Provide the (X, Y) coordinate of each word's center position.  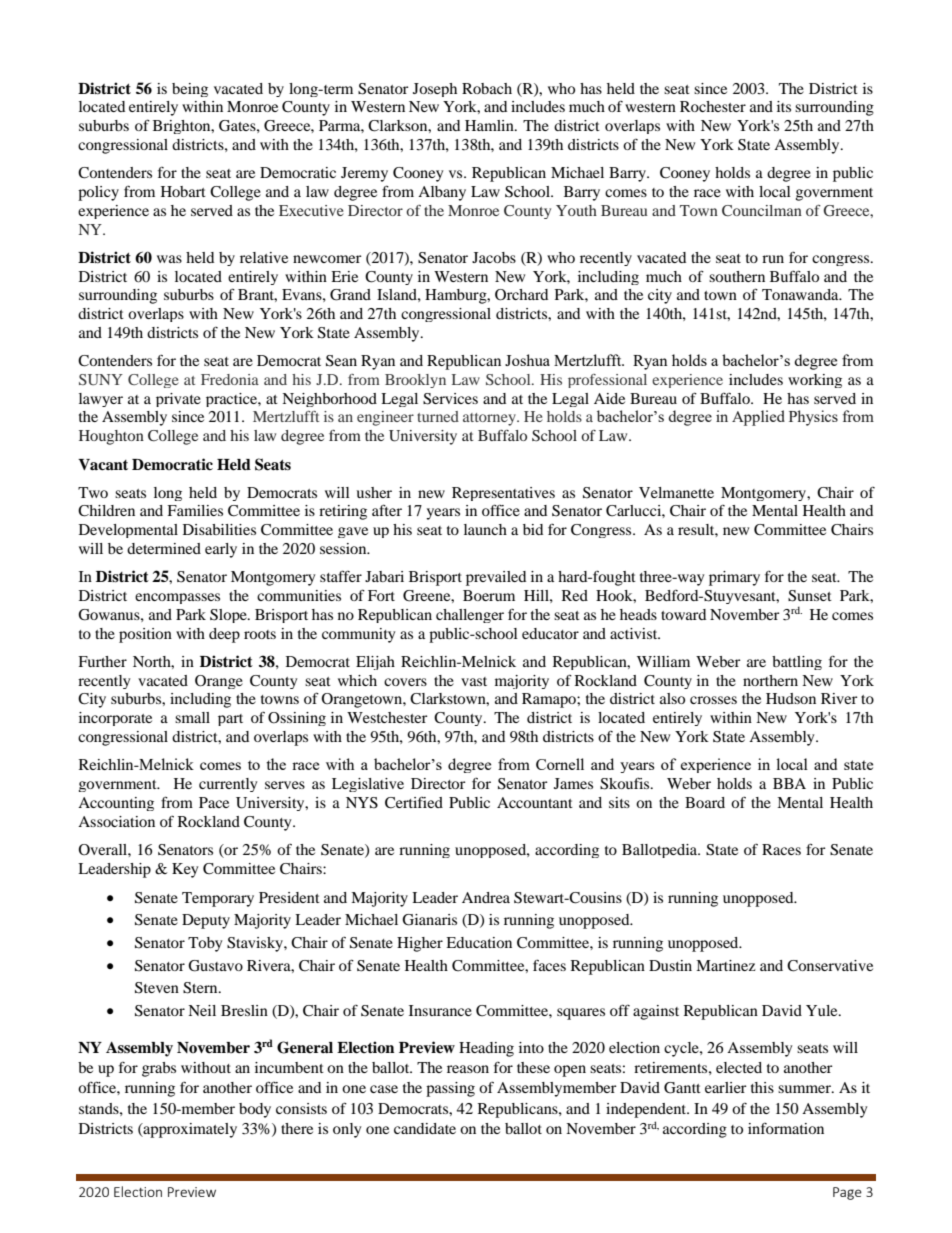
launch (485, 529)
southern (737, 276)
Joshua (527, 360)
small (192, 717)
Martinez (726, 965)
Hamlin (490, 125)
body (255, 1110)
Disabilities (219, 529)
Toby (205, 944)
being (190, 90)
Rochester (713, 106)
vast (474, 681)
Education (479, 942)
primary (734, 578)
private (178, 400)
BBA (789, 783)
